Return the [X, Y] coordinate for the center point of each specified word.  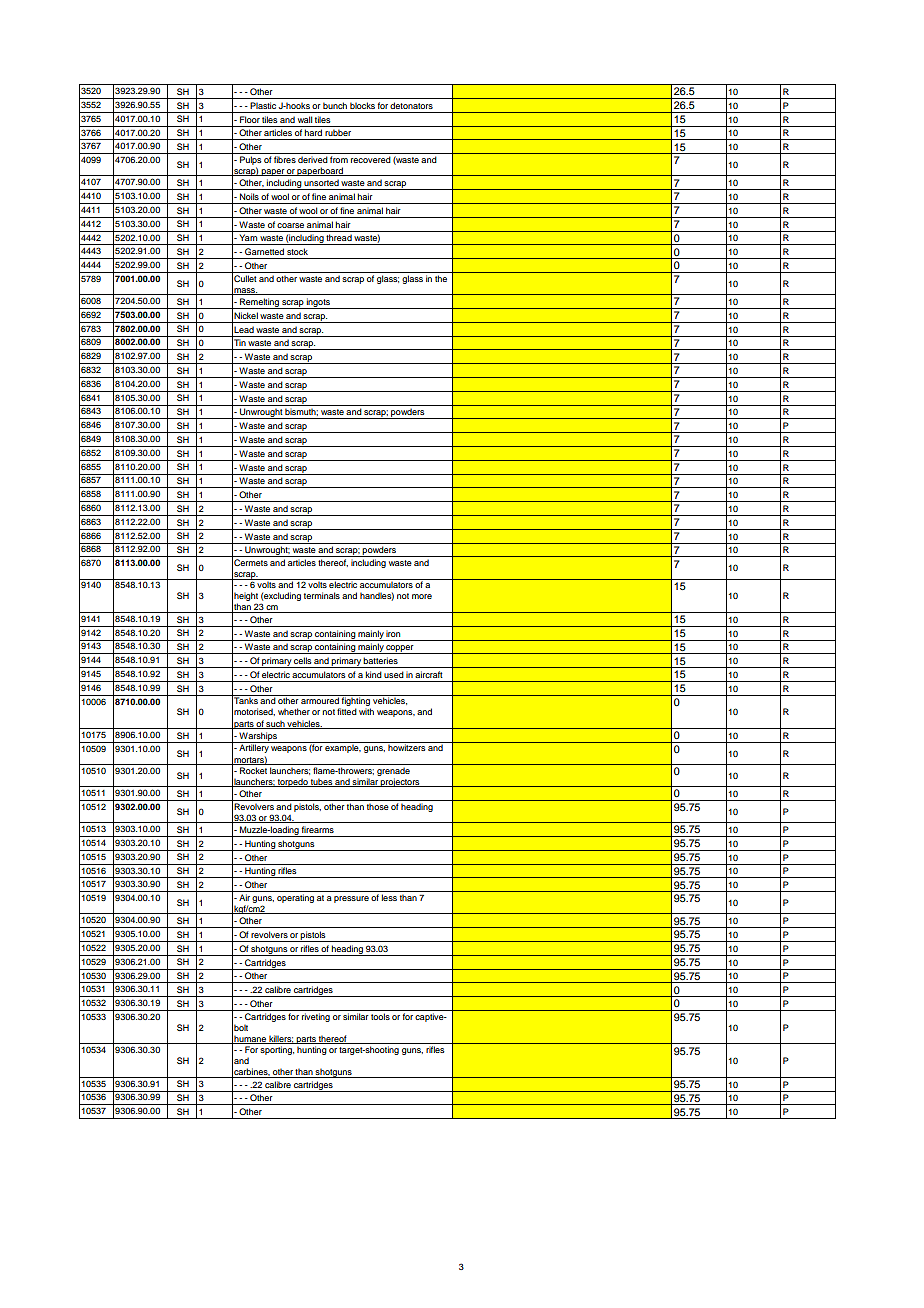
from [339, 159]
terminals [322, 595]
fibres [285, 159]
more [422, 596]
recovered [371, 159]
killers [280, 1039]
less [389, 897]
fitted [347, 711]
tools [380, 1016]
